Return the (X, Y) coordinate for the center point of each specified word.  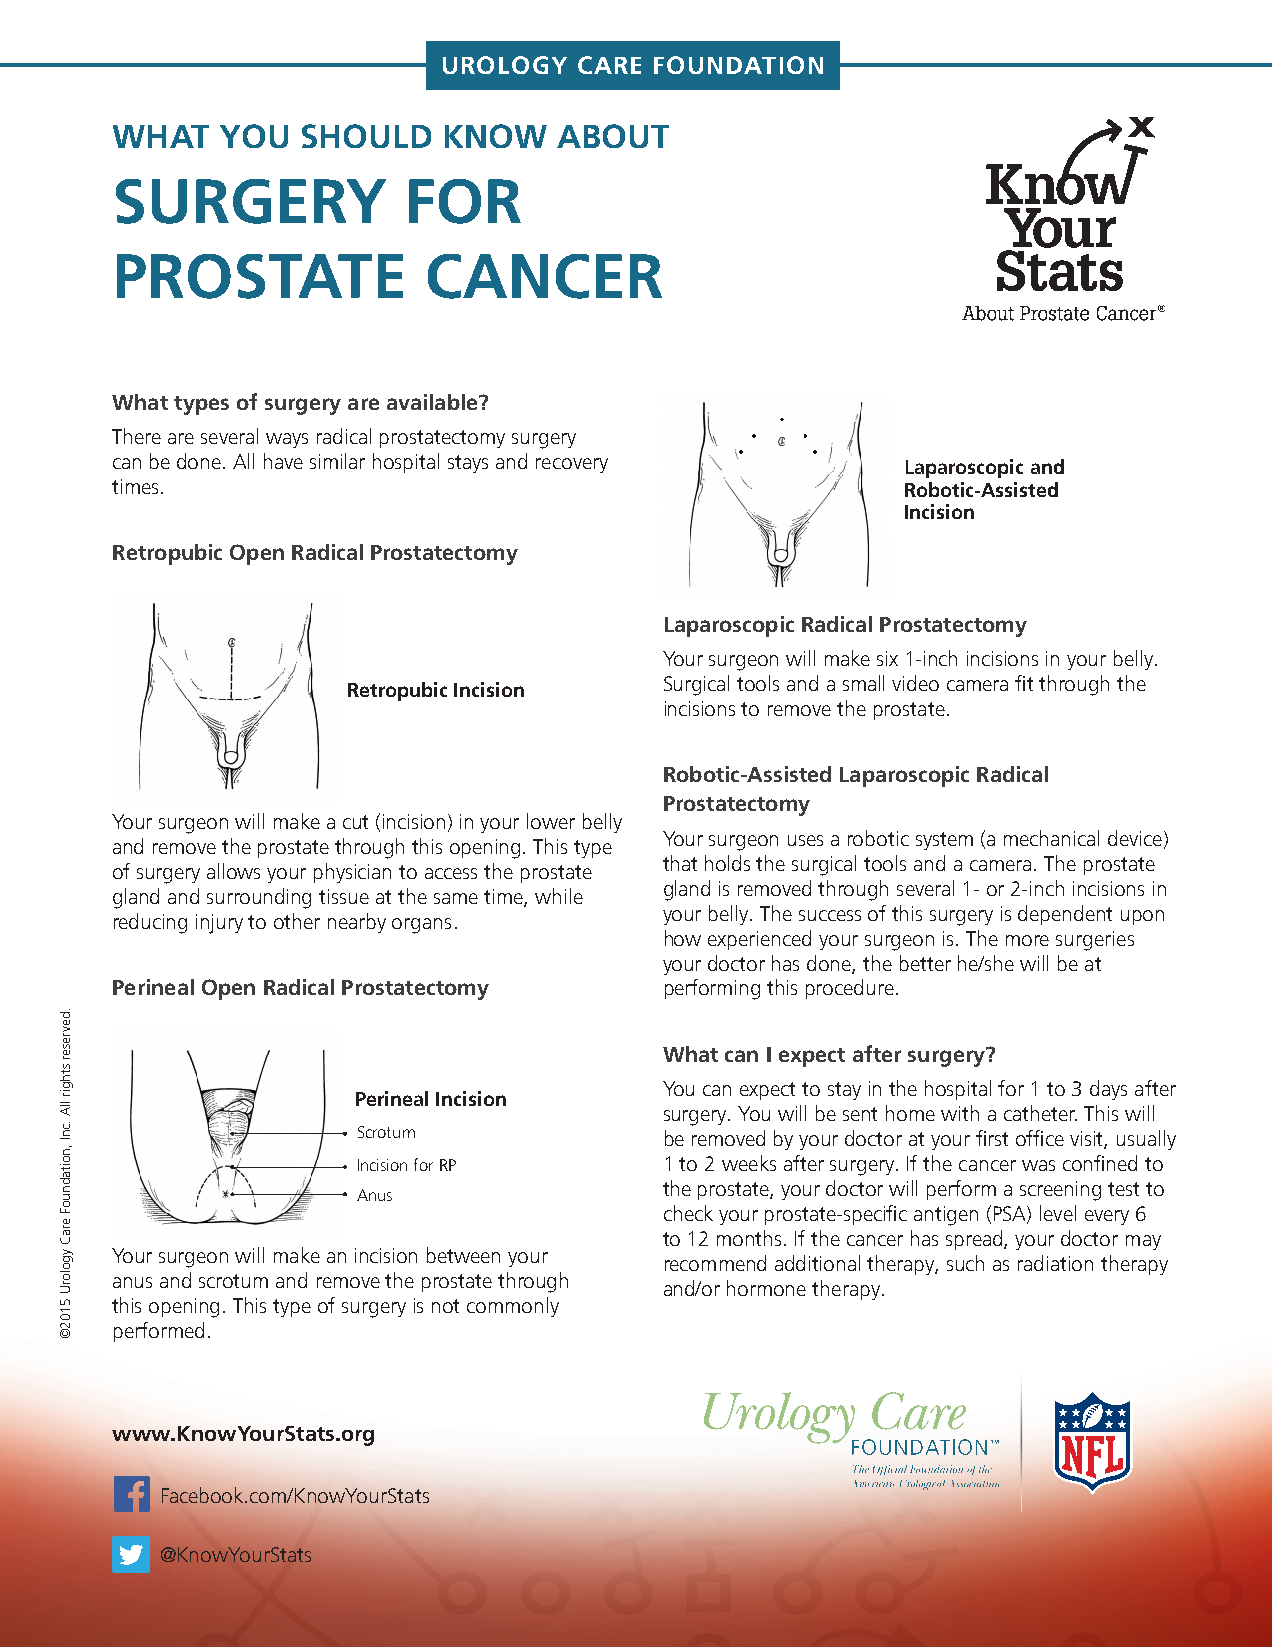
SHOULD (366, 136)
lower (551, 821)
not (445, 1306)
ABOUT (613, 136)
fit (1024, 683)
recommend (715, 1263)
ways (287, 440)
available (433, 402)
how (683, 938)
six (887, 658)
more (1027, 940)
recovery (572, 465)
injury (219, 924)
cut (355, 822)
